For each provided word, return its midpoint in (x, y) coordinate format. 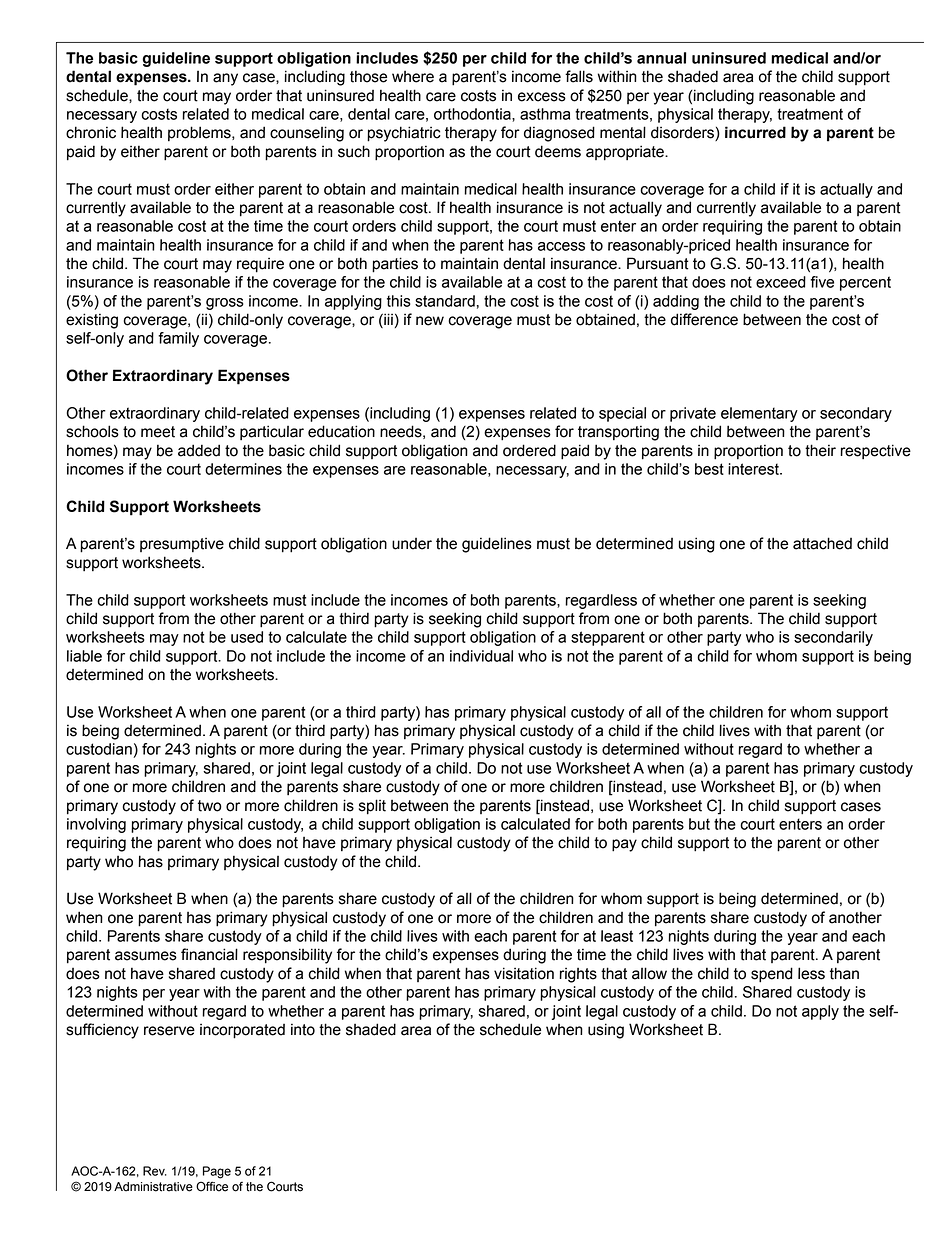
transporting (618, 433)
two (210, 806)
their (820, 450)
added (199, 450)
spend (772, 975)
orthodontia (473, 115)
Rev (155, 1171)
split (372, 807)
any (225, 79)
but (699, 824)
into (303, 1030)
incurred (755, 132)
